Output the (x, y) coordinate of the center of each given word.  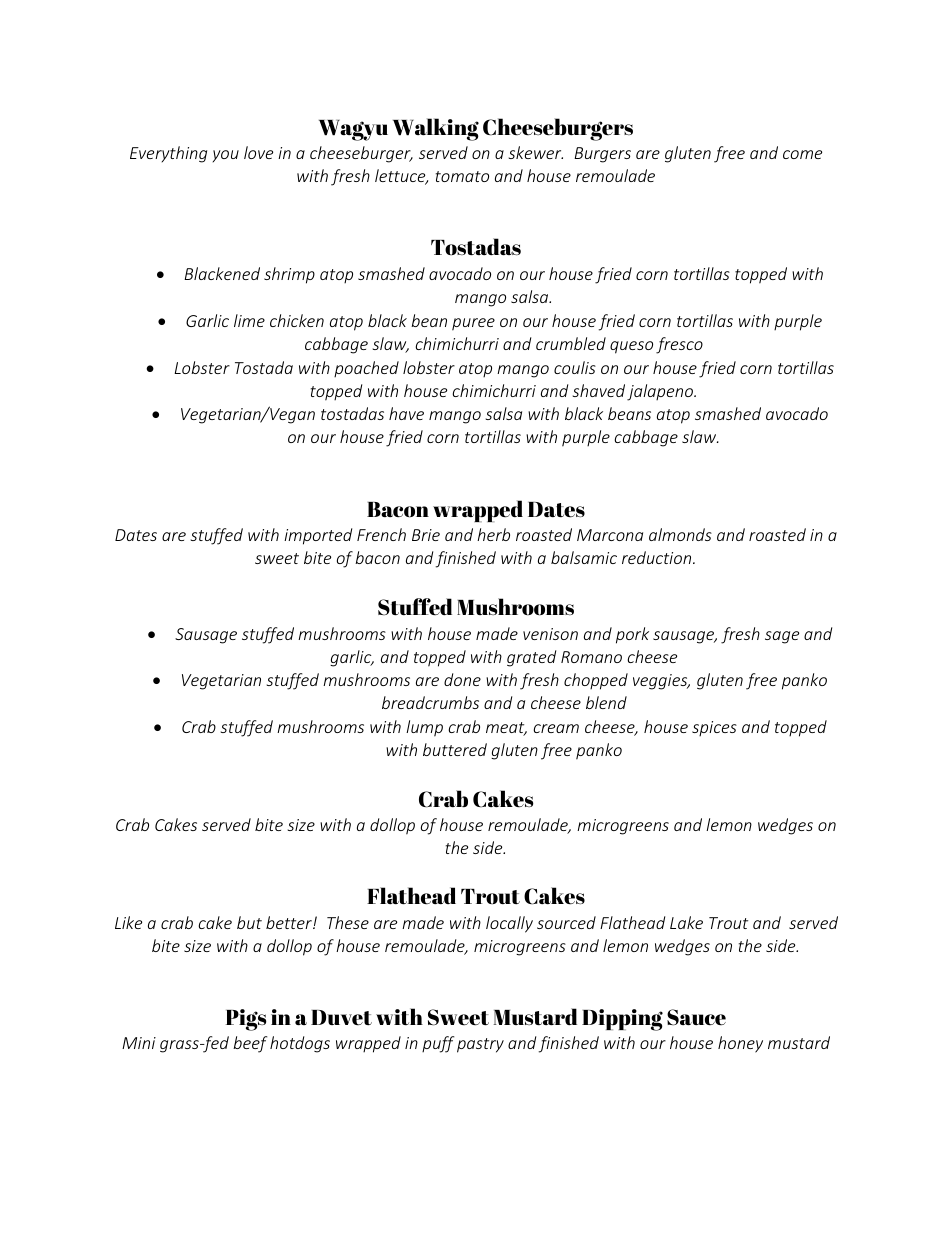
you (226, 156)
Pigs (246, 1020)
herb (493, 534)
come (802, 154)
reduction (658, 557)
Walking (436, 129)
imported (318, 536)
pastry (480, 1045)
